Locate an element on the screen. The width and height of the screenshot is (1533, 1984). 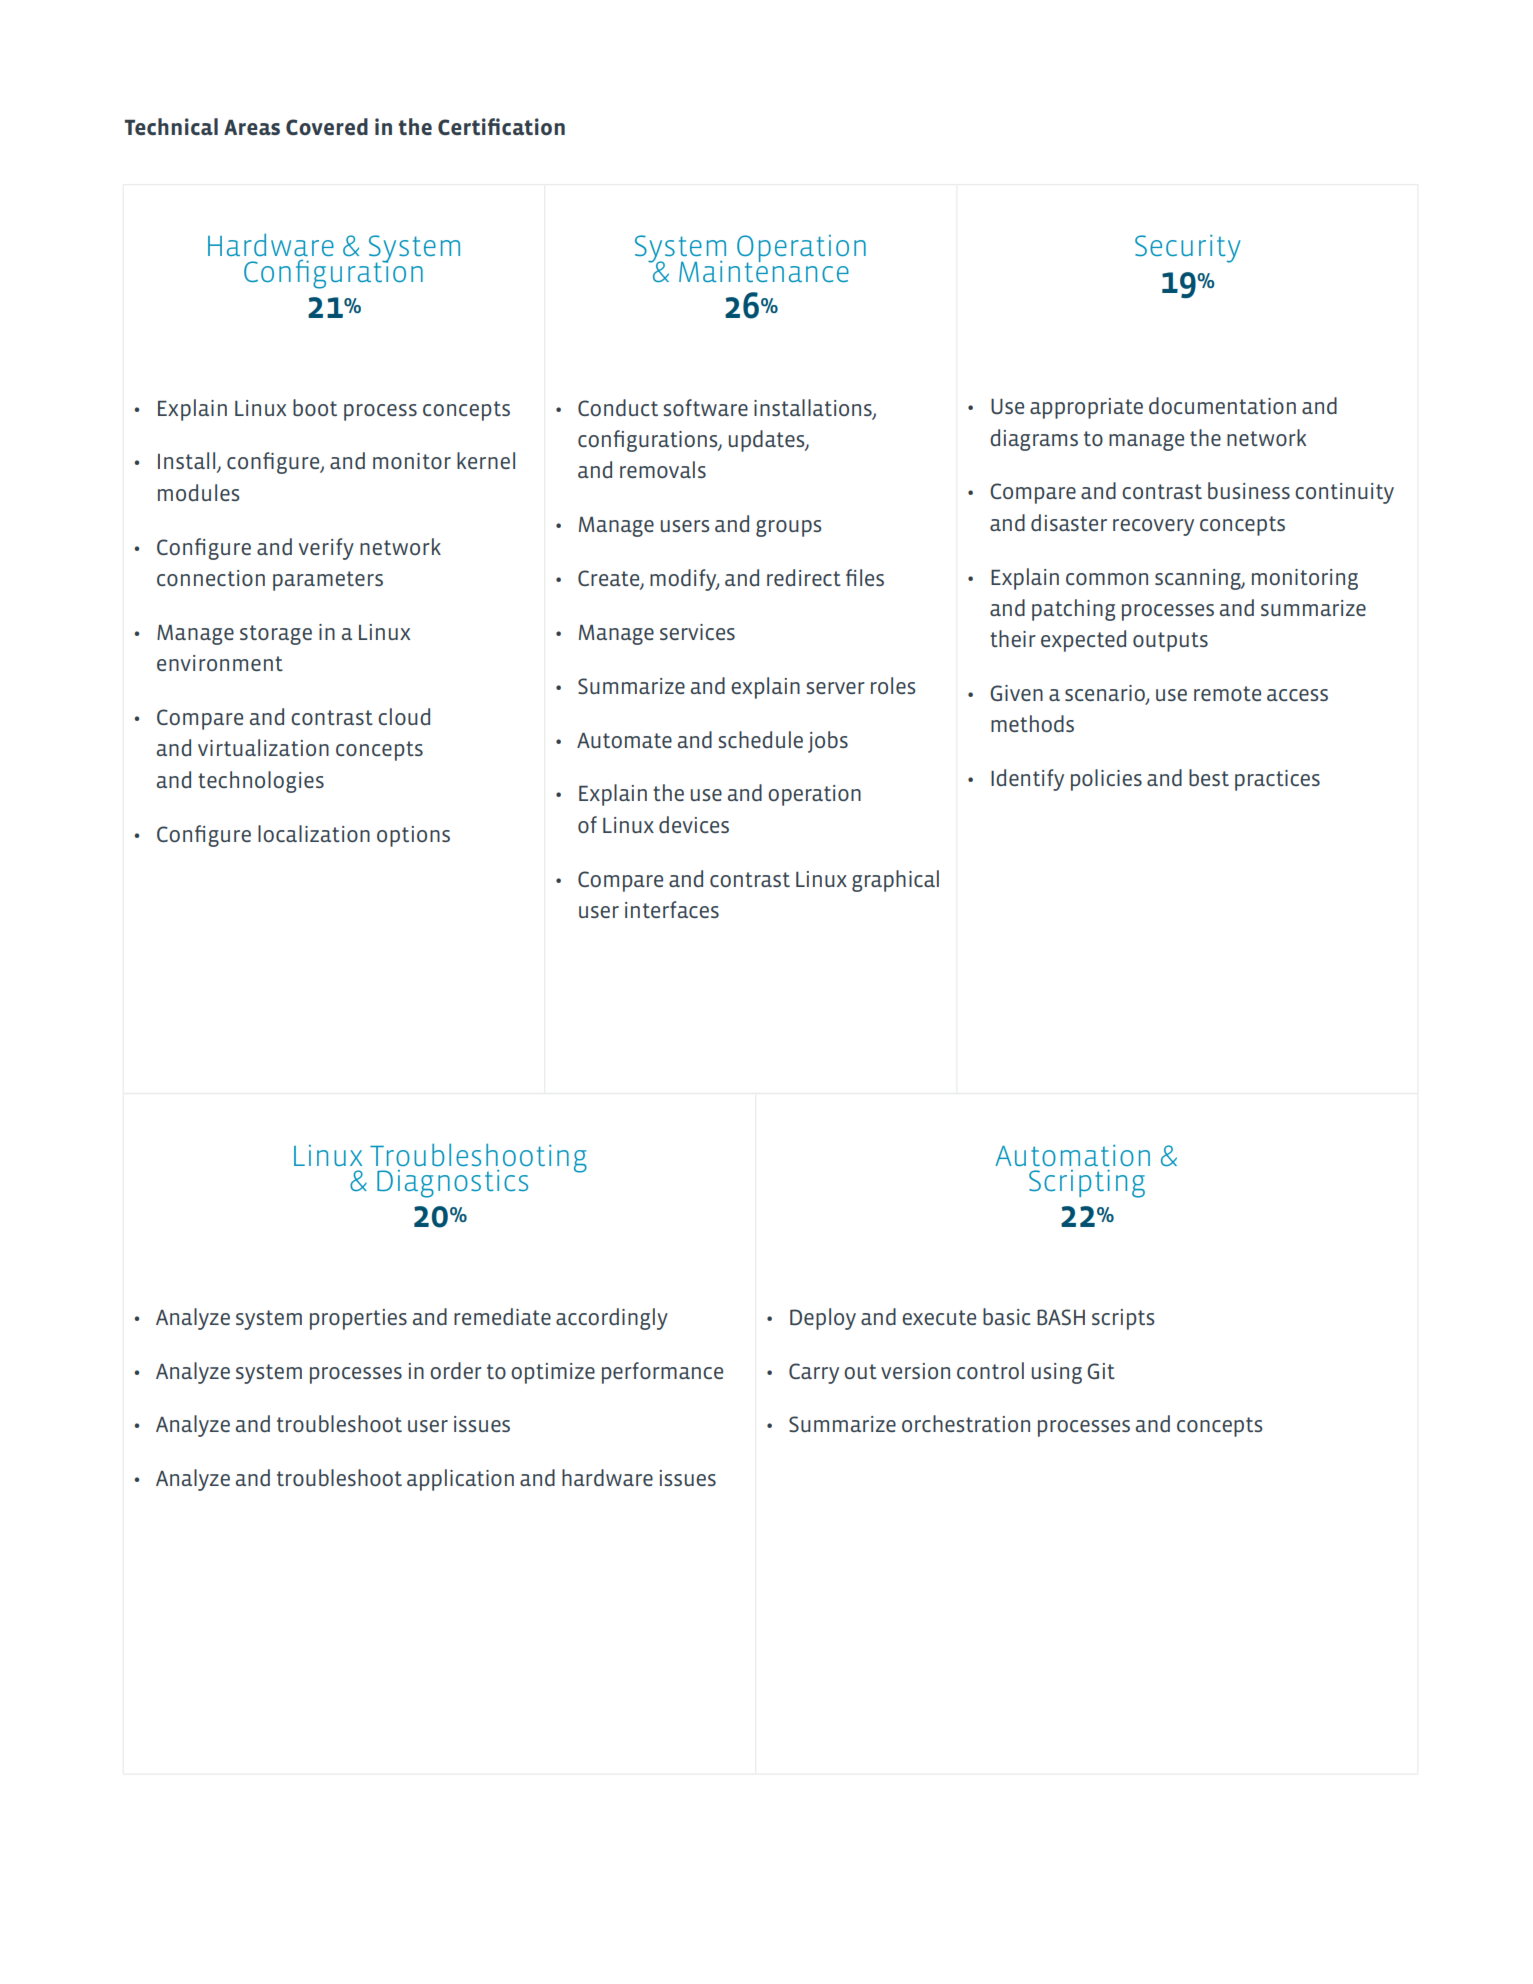
verify is located at coordinates (326, 549).
